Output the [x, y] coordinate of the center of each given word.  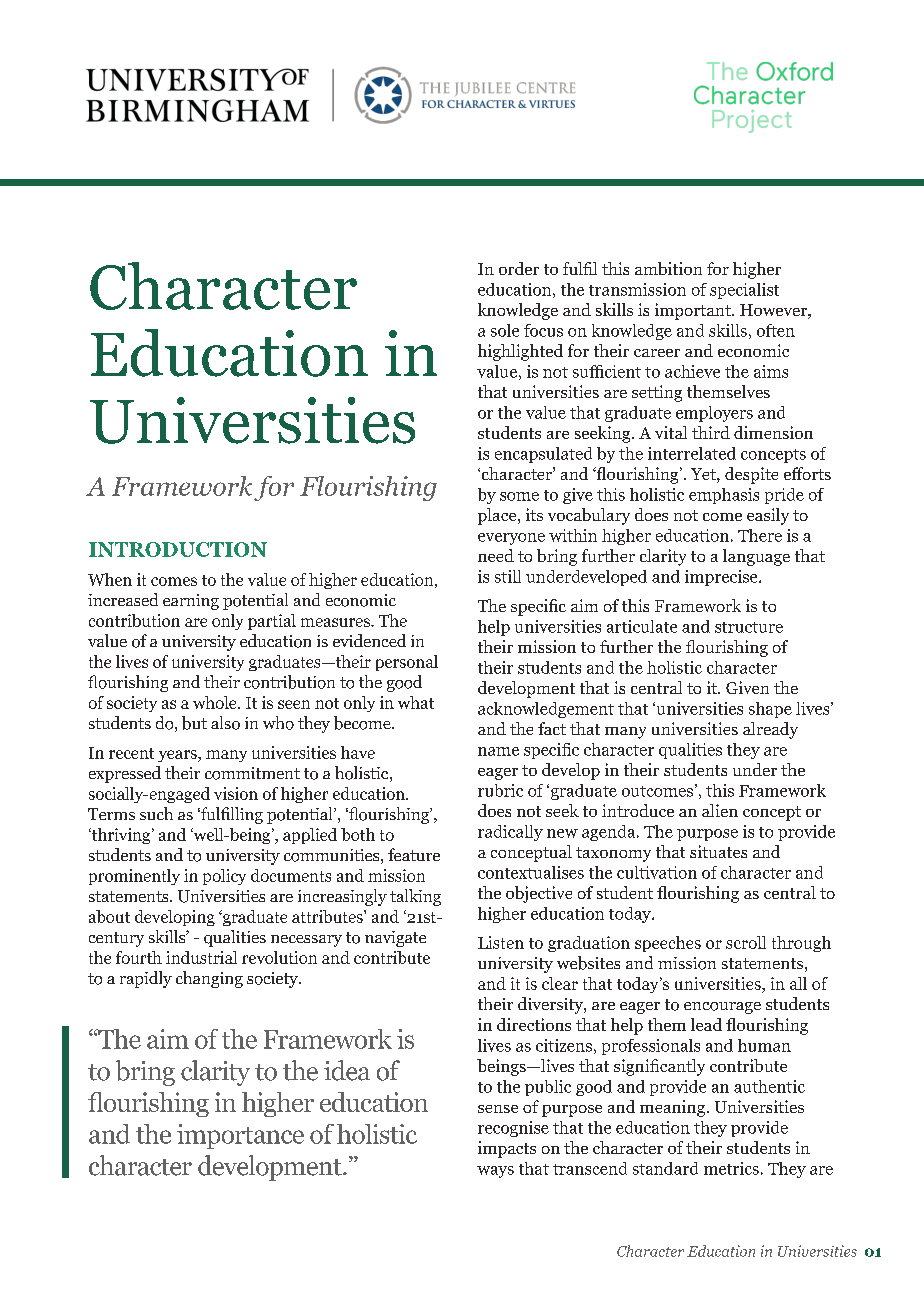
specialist [744, 291]
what [416, 702]
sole [505, 330]
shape [770, 710]
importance [240, 1136]
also [225, 723]
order [519, 268]
